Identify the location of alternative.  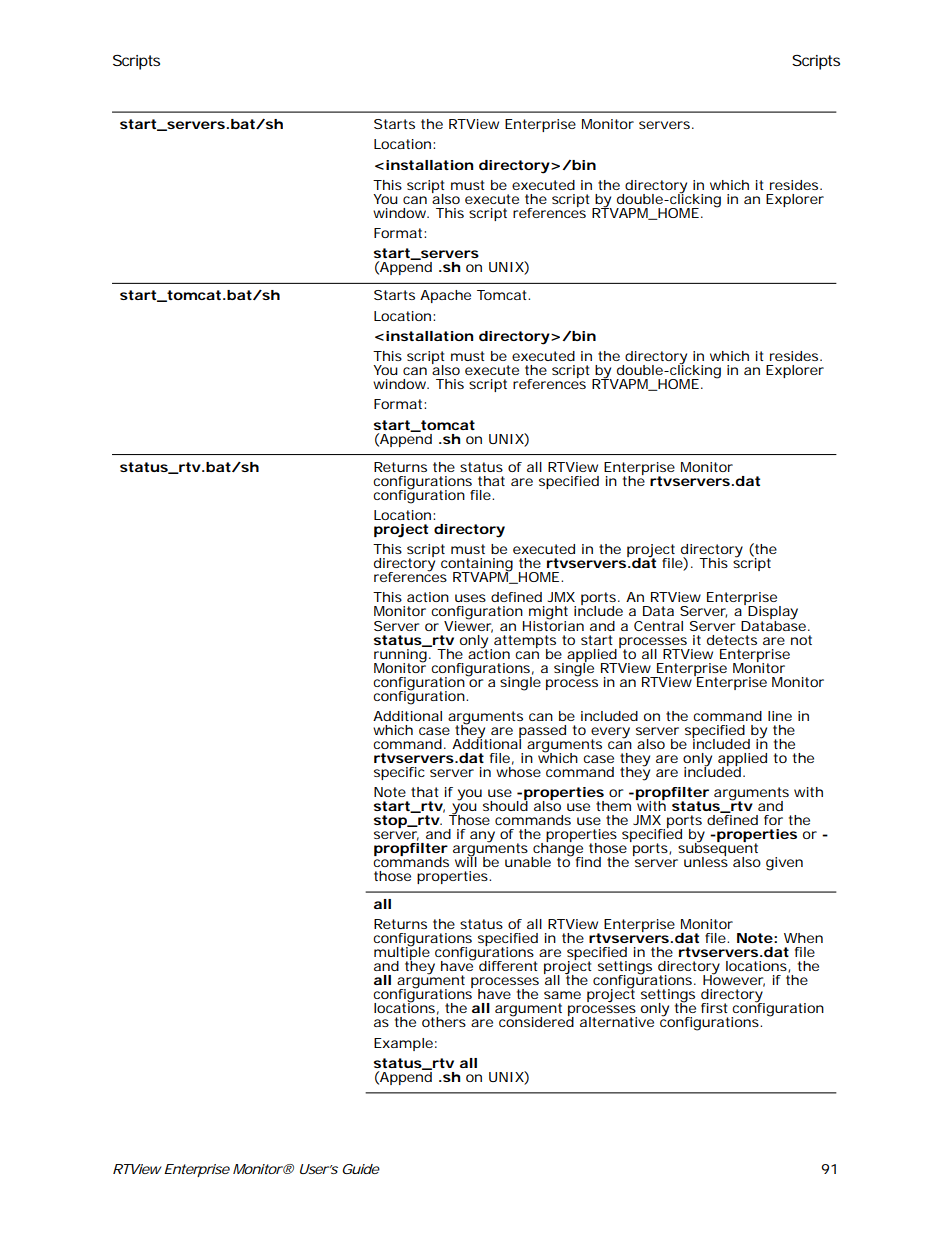
(617, 1022).
